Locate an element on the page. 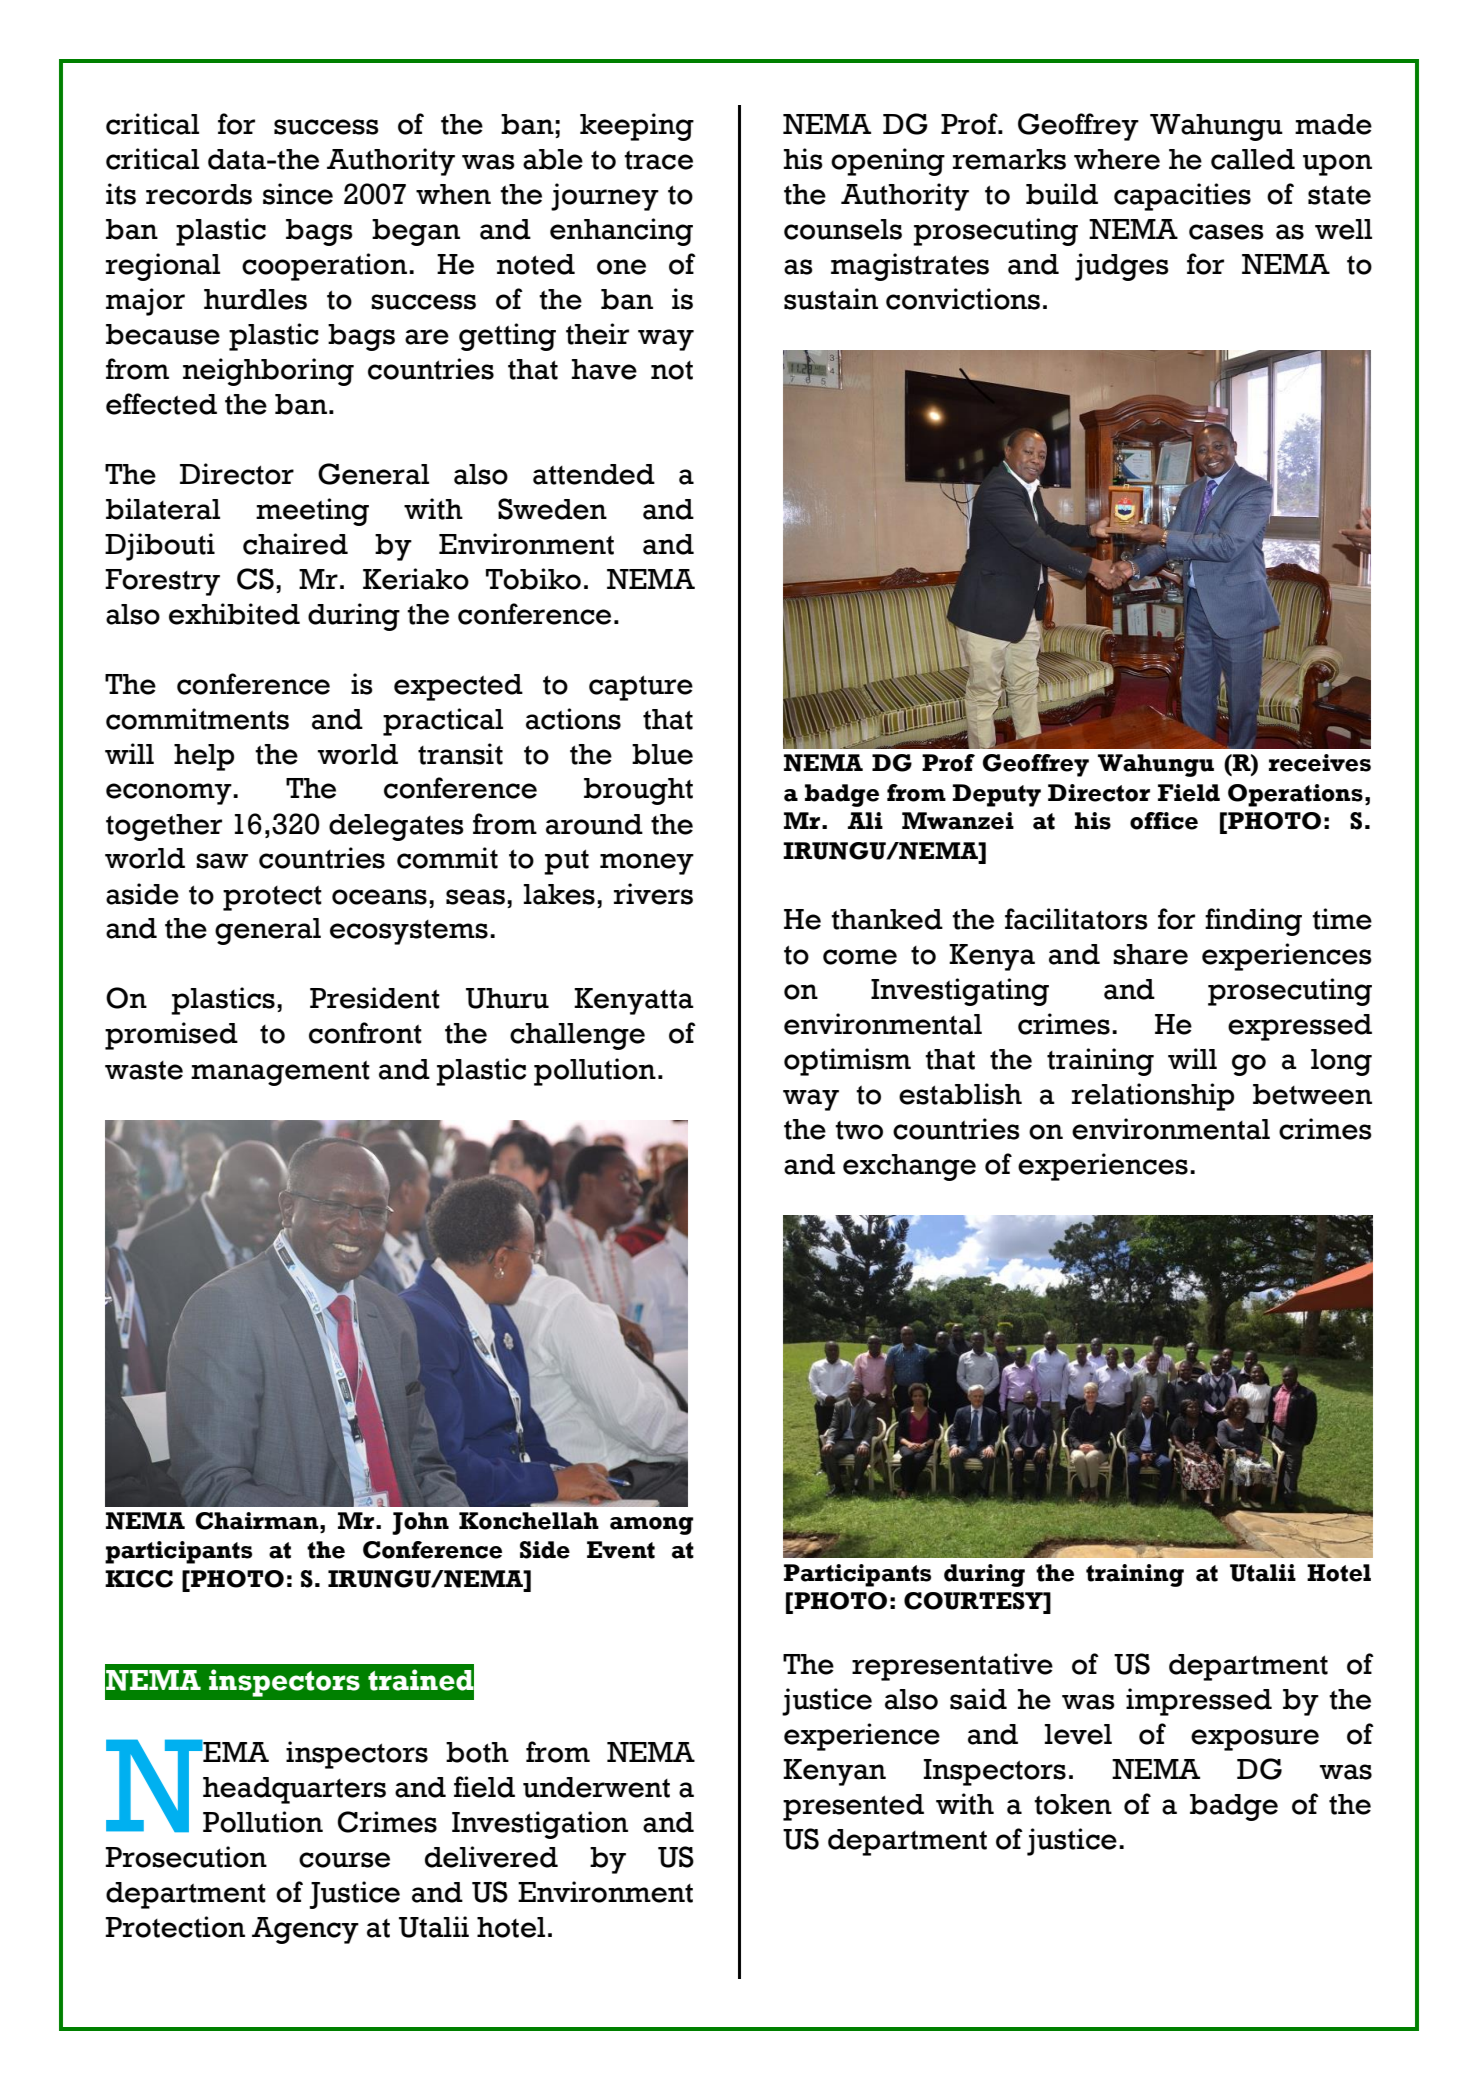 The height and width of the document is (2090, 1478). presented is located at coordinates (853, 1807).
